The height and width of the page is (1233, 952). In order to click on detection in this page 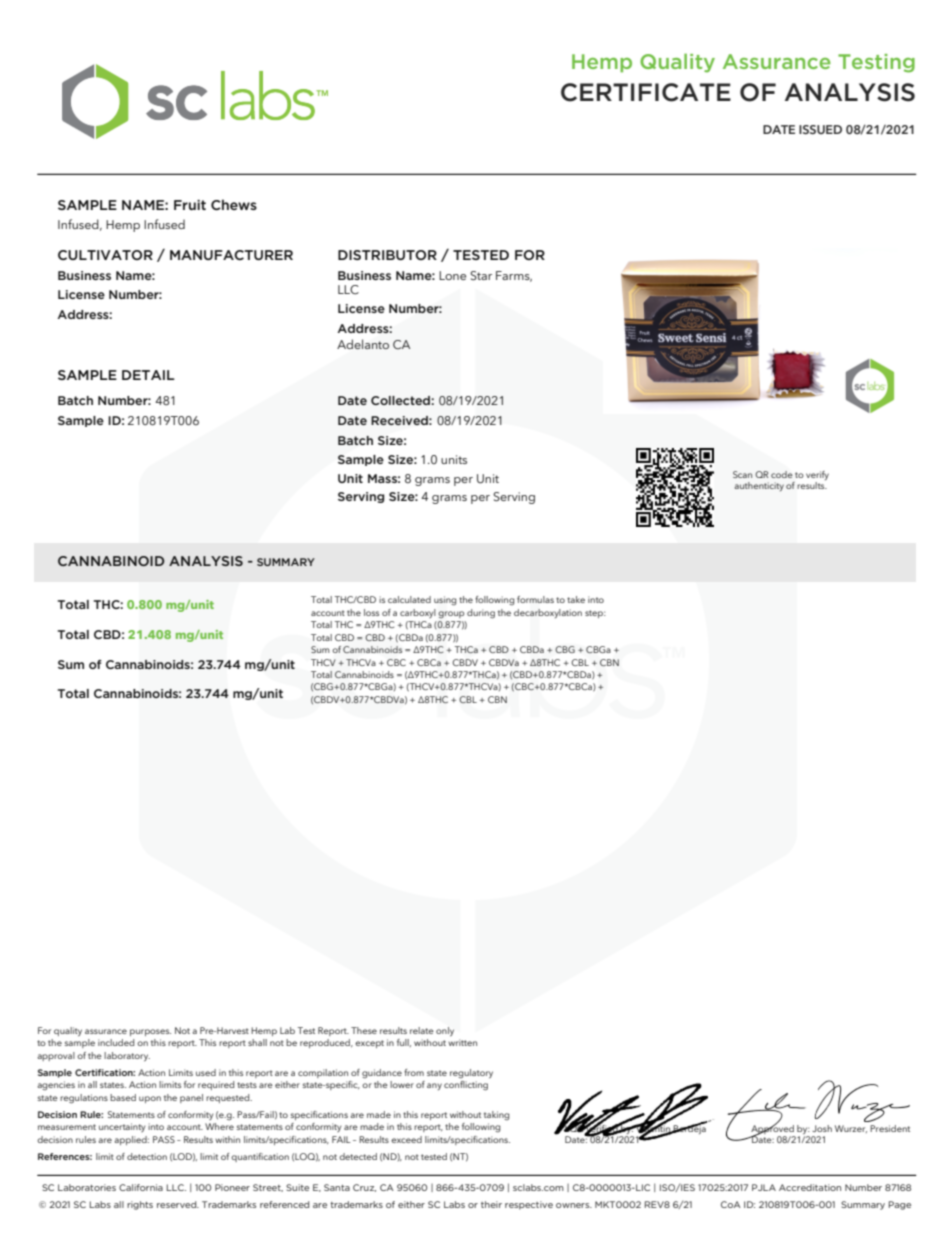, I will do `click(147, 1156)`.
